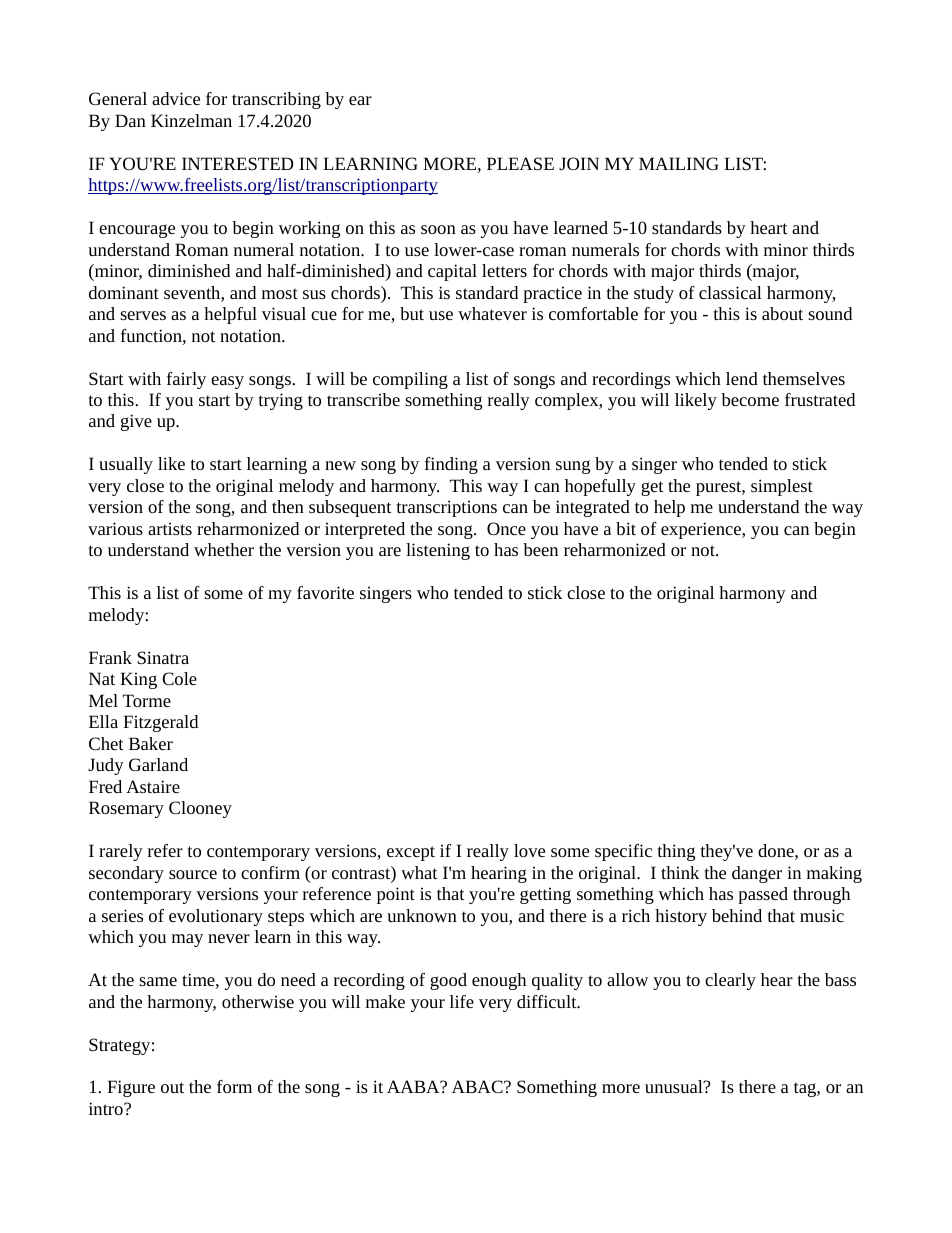 The width and height of the screenshot is (952, 1233). Describe the element at coordinates (757, 874) in the screenshot. I see `danger` at that location.
